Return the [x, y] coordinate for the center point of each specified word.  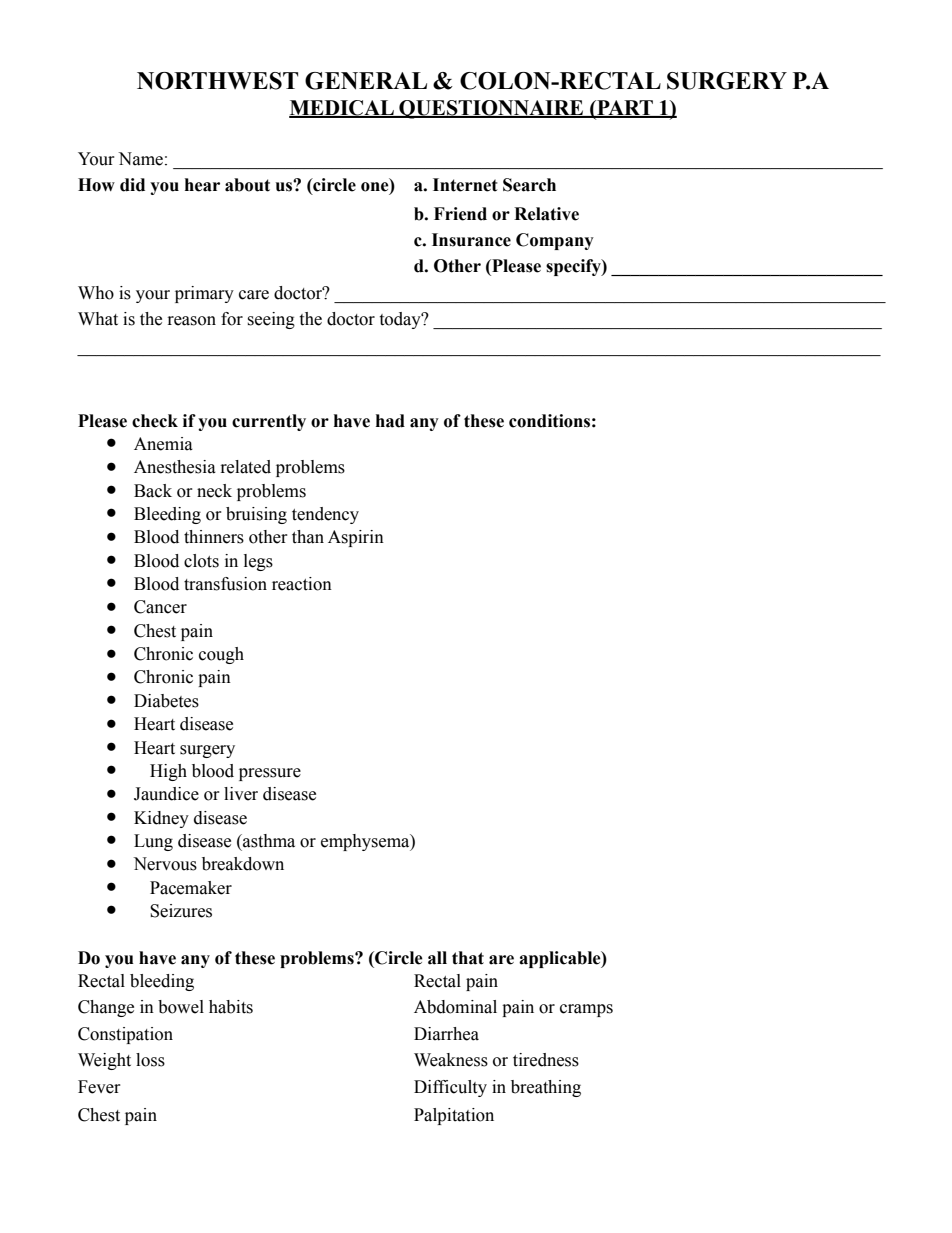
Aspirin [356, 538]
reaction [302, 584]
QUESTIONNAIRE [491, 109]
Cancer [160, 607]
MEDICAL [342, 109]
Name [140, 159]
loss [150, 1060]
